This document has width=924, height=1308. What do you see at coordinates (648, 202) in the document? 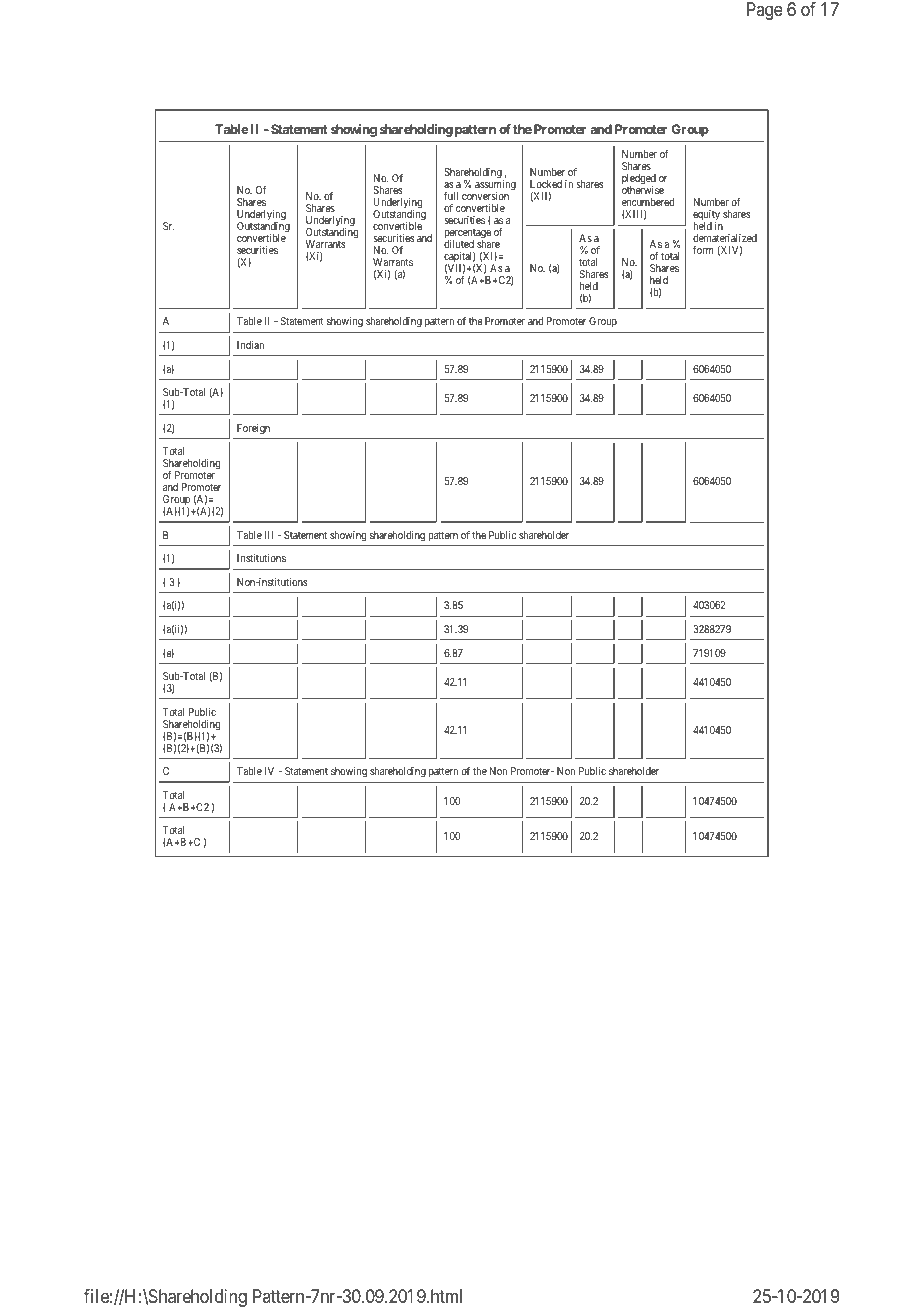
I see `encumbered` at bounding box center [648, 202].
